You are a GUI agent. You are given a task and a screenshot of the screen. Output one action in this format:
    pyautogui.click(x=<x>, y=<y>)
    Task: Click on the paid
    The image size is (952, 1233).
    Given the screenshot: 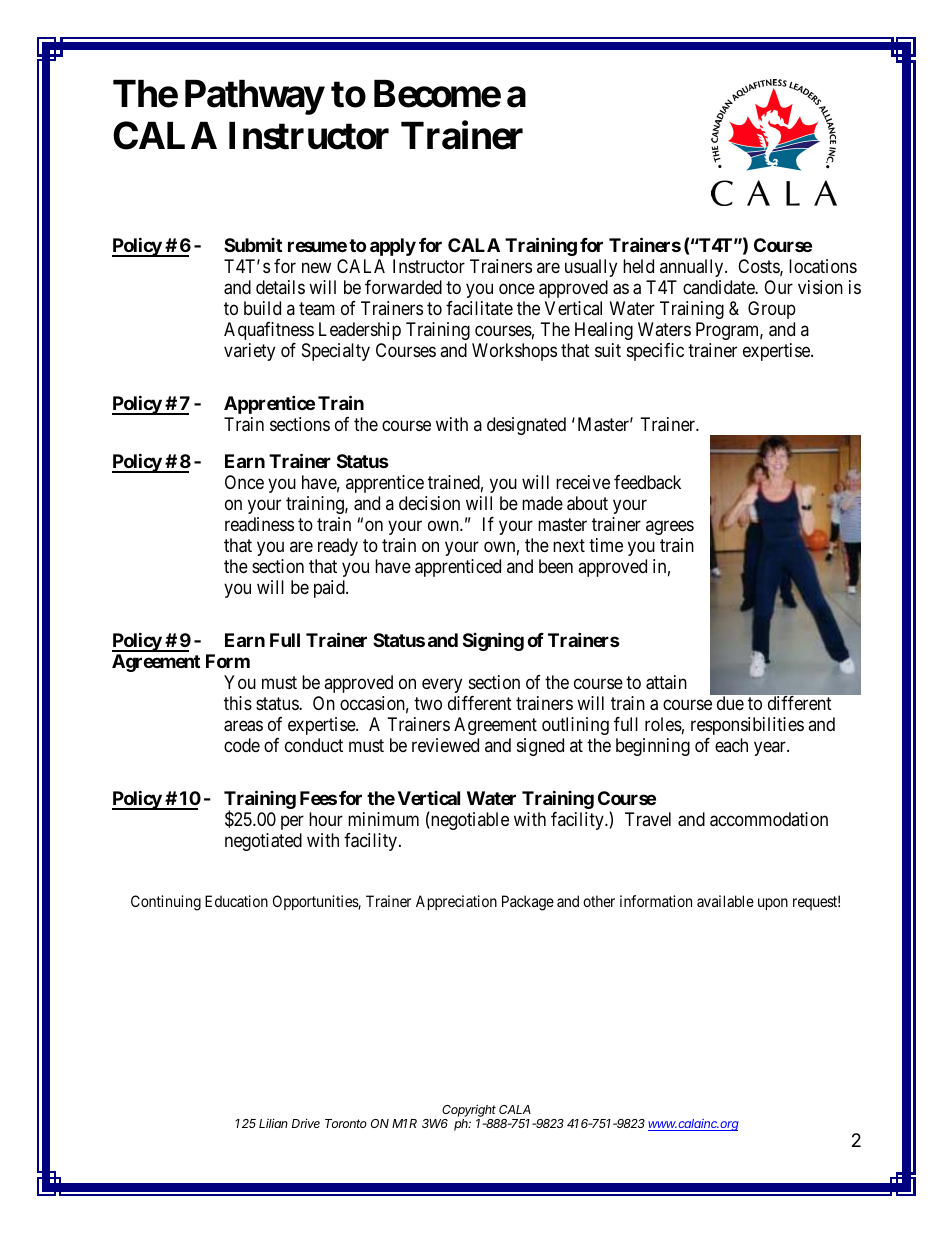 What is the action you would take?
    pyautogui.click(x=330, y=589)
